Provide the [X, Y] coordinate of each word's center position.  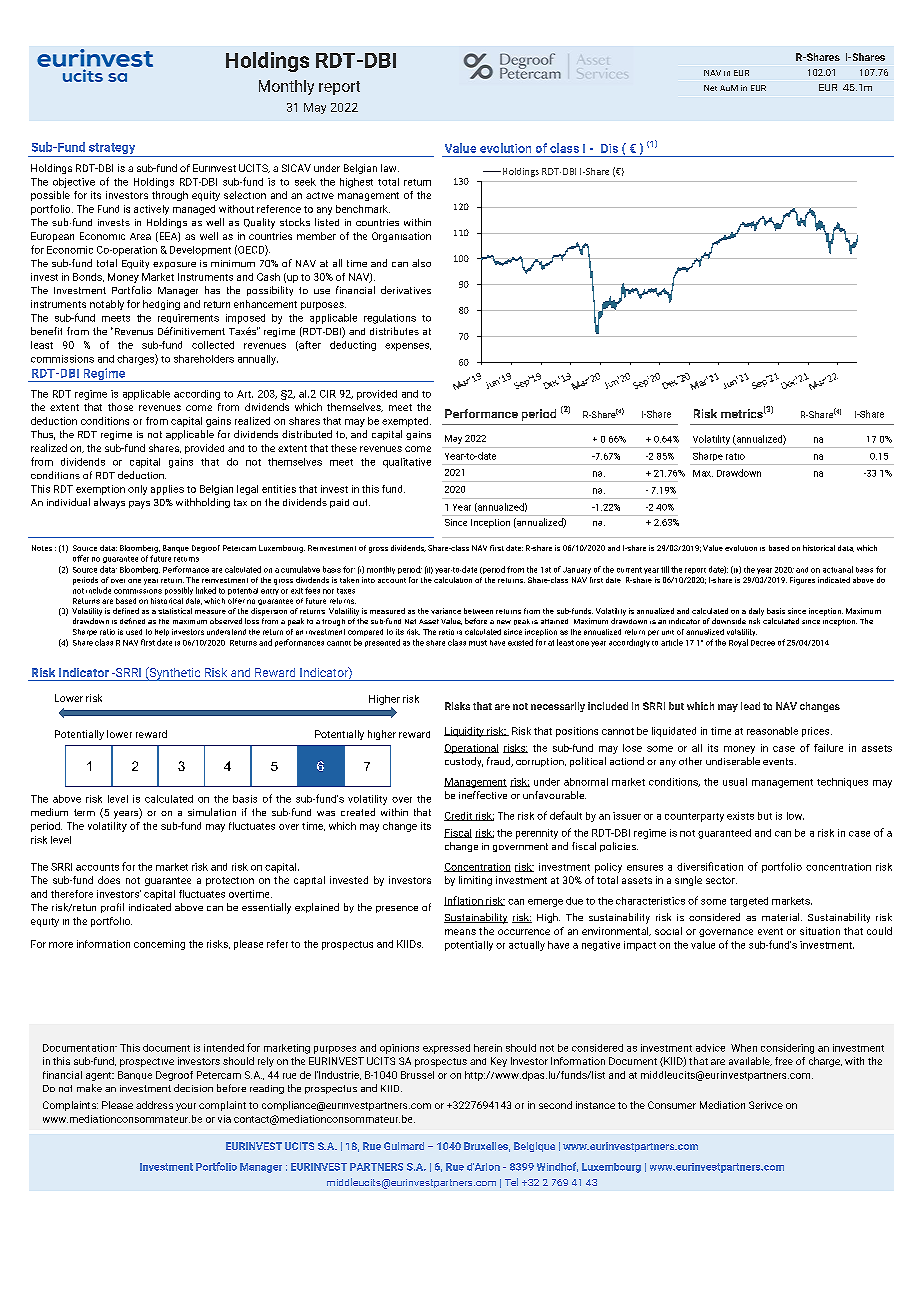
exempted [405, 422]
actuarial [838, 569]
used [134, 632]
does [109, 880]
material [782, 917]
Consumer [672, 1105]
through [170, 196]
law [390, 168]
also [421, 263]
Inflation [464, 901]
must [478, 643]
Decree [763, 643]
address [154, 1105]
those [120, 407]
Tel [511, 1182]
